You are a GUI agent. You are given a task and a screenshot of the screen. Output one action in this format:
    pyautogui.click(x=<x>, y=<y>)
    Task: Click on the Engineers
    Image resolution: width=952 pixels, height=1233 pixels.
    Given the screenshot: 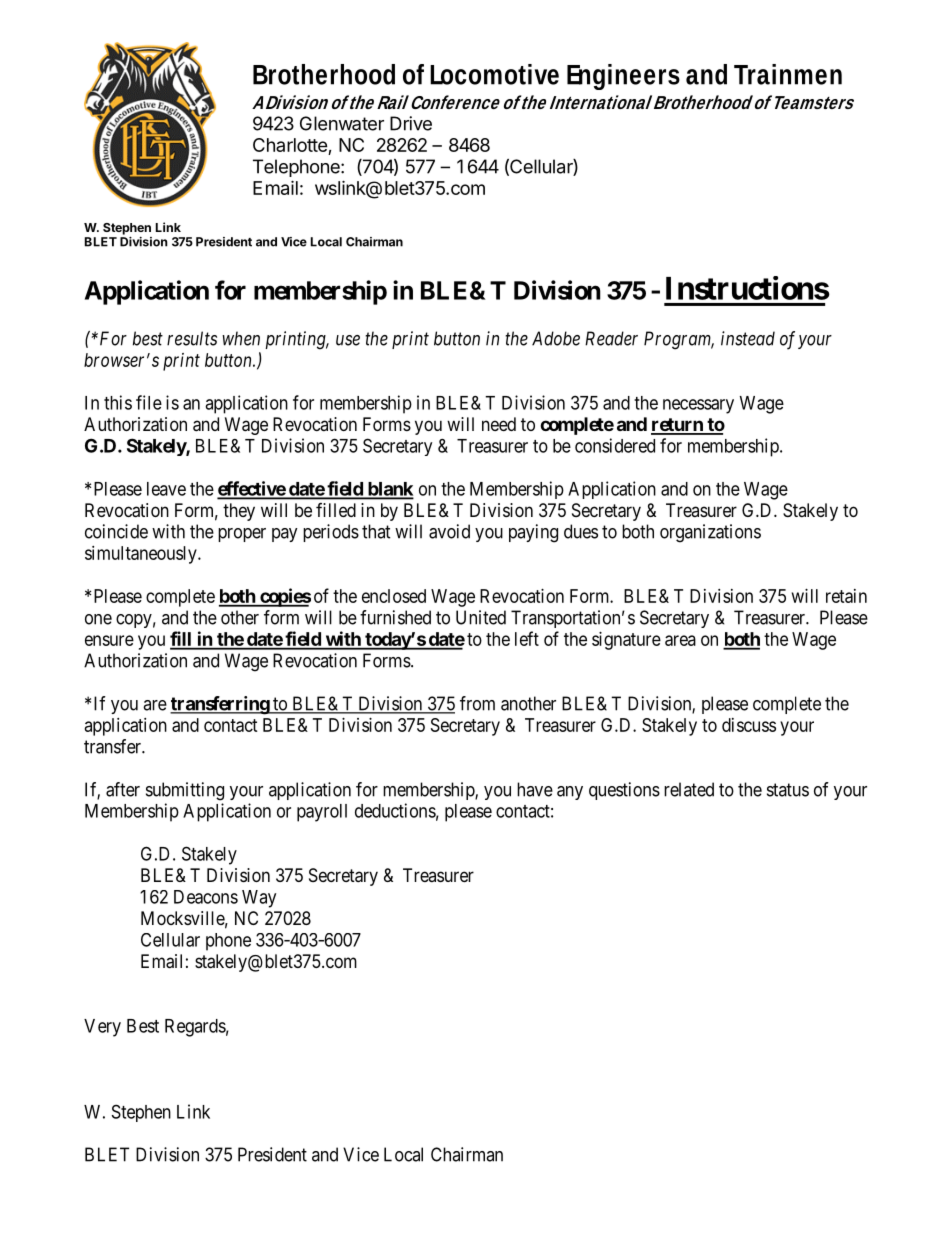 What is the action you would take?
    pyautogui.click(x=623, y=77)
